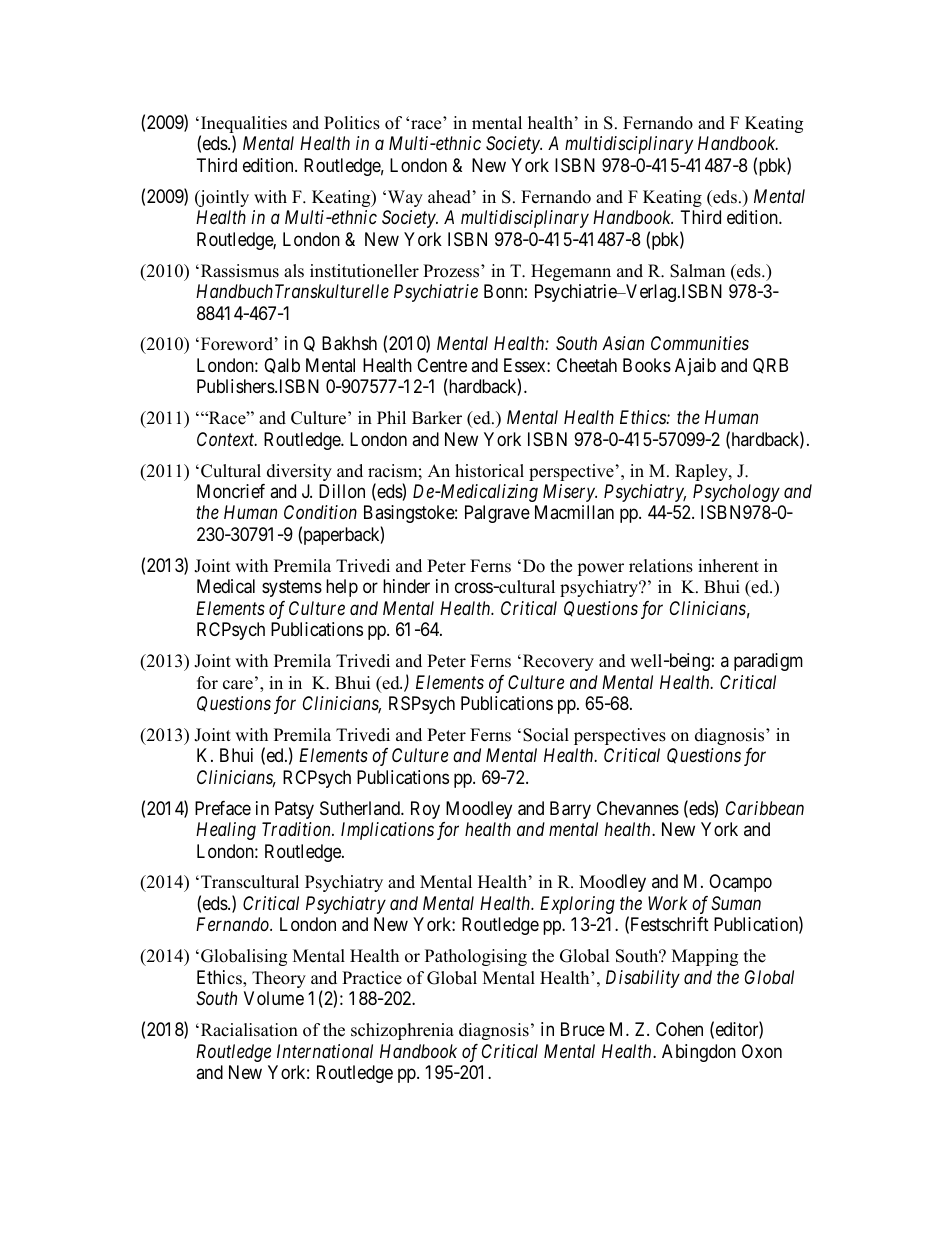 This screenshot has width=952, height=1233. What do you see at coordinates (274, 998) in the screenshot?
I see `Volume` at bounding box center [274, 998].
